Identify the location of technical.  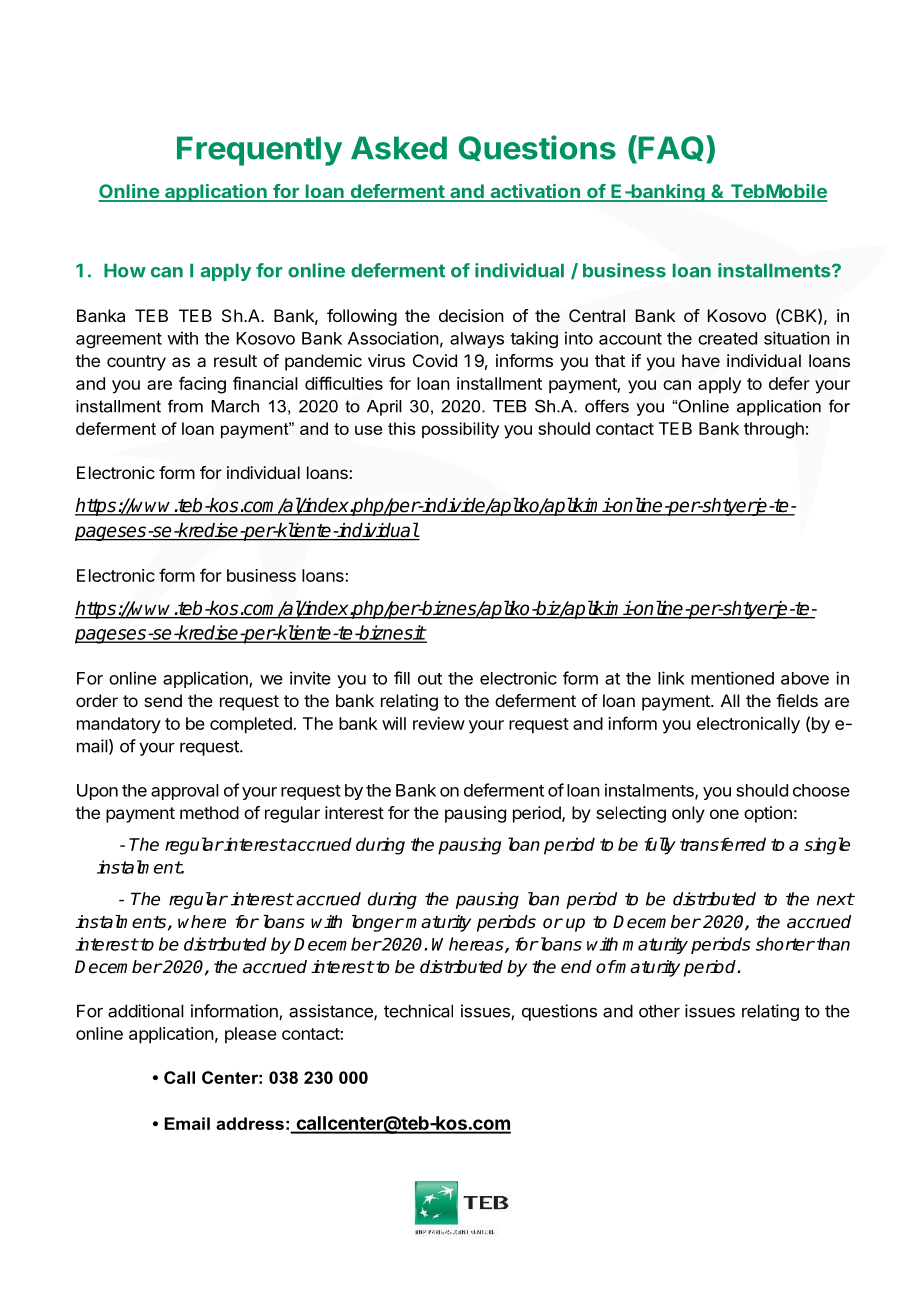
(418, 1011).
